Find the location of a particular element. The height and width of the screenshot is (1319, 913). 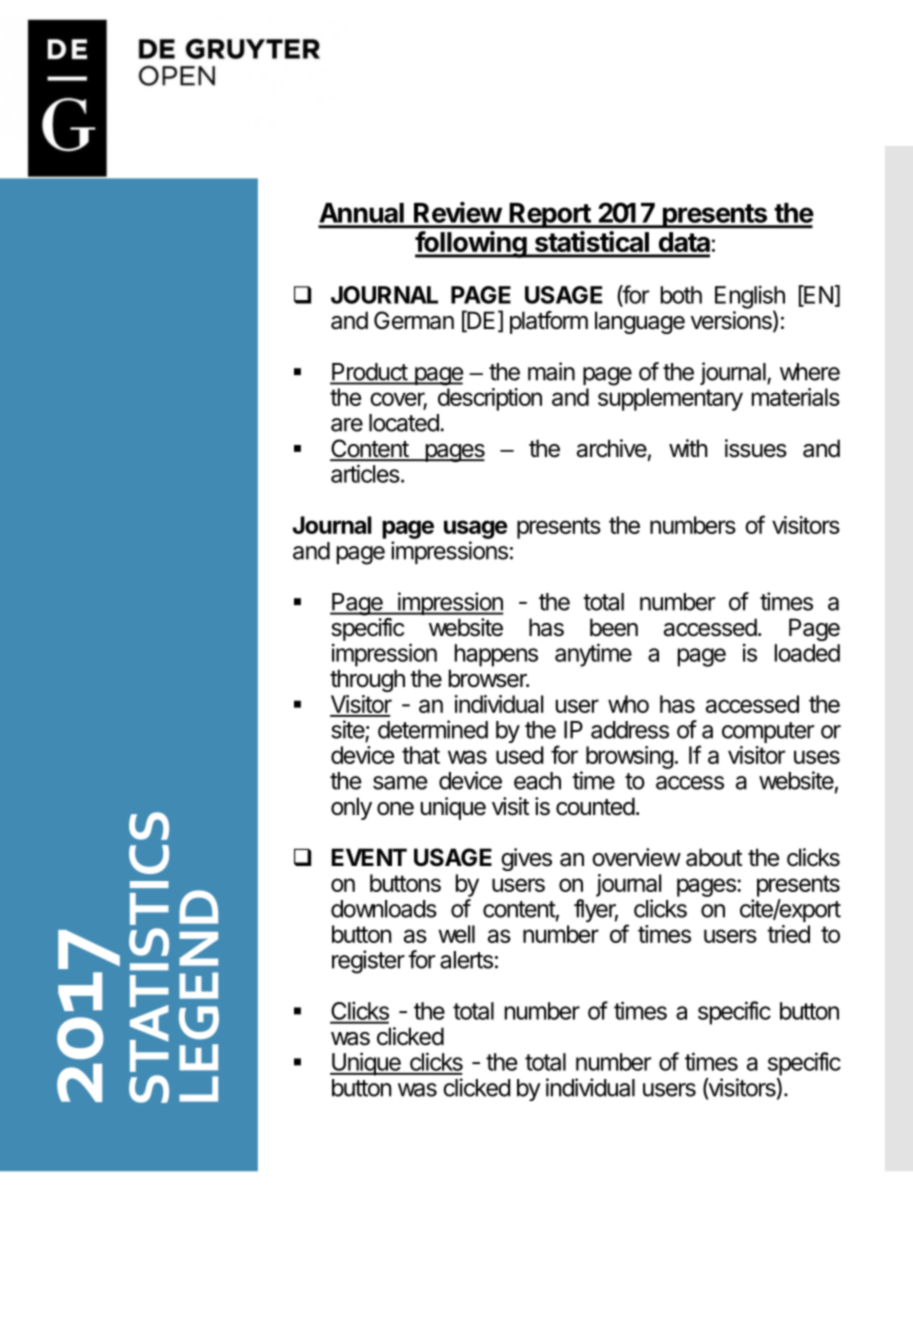

archive is located at coordinates (612, 448).
